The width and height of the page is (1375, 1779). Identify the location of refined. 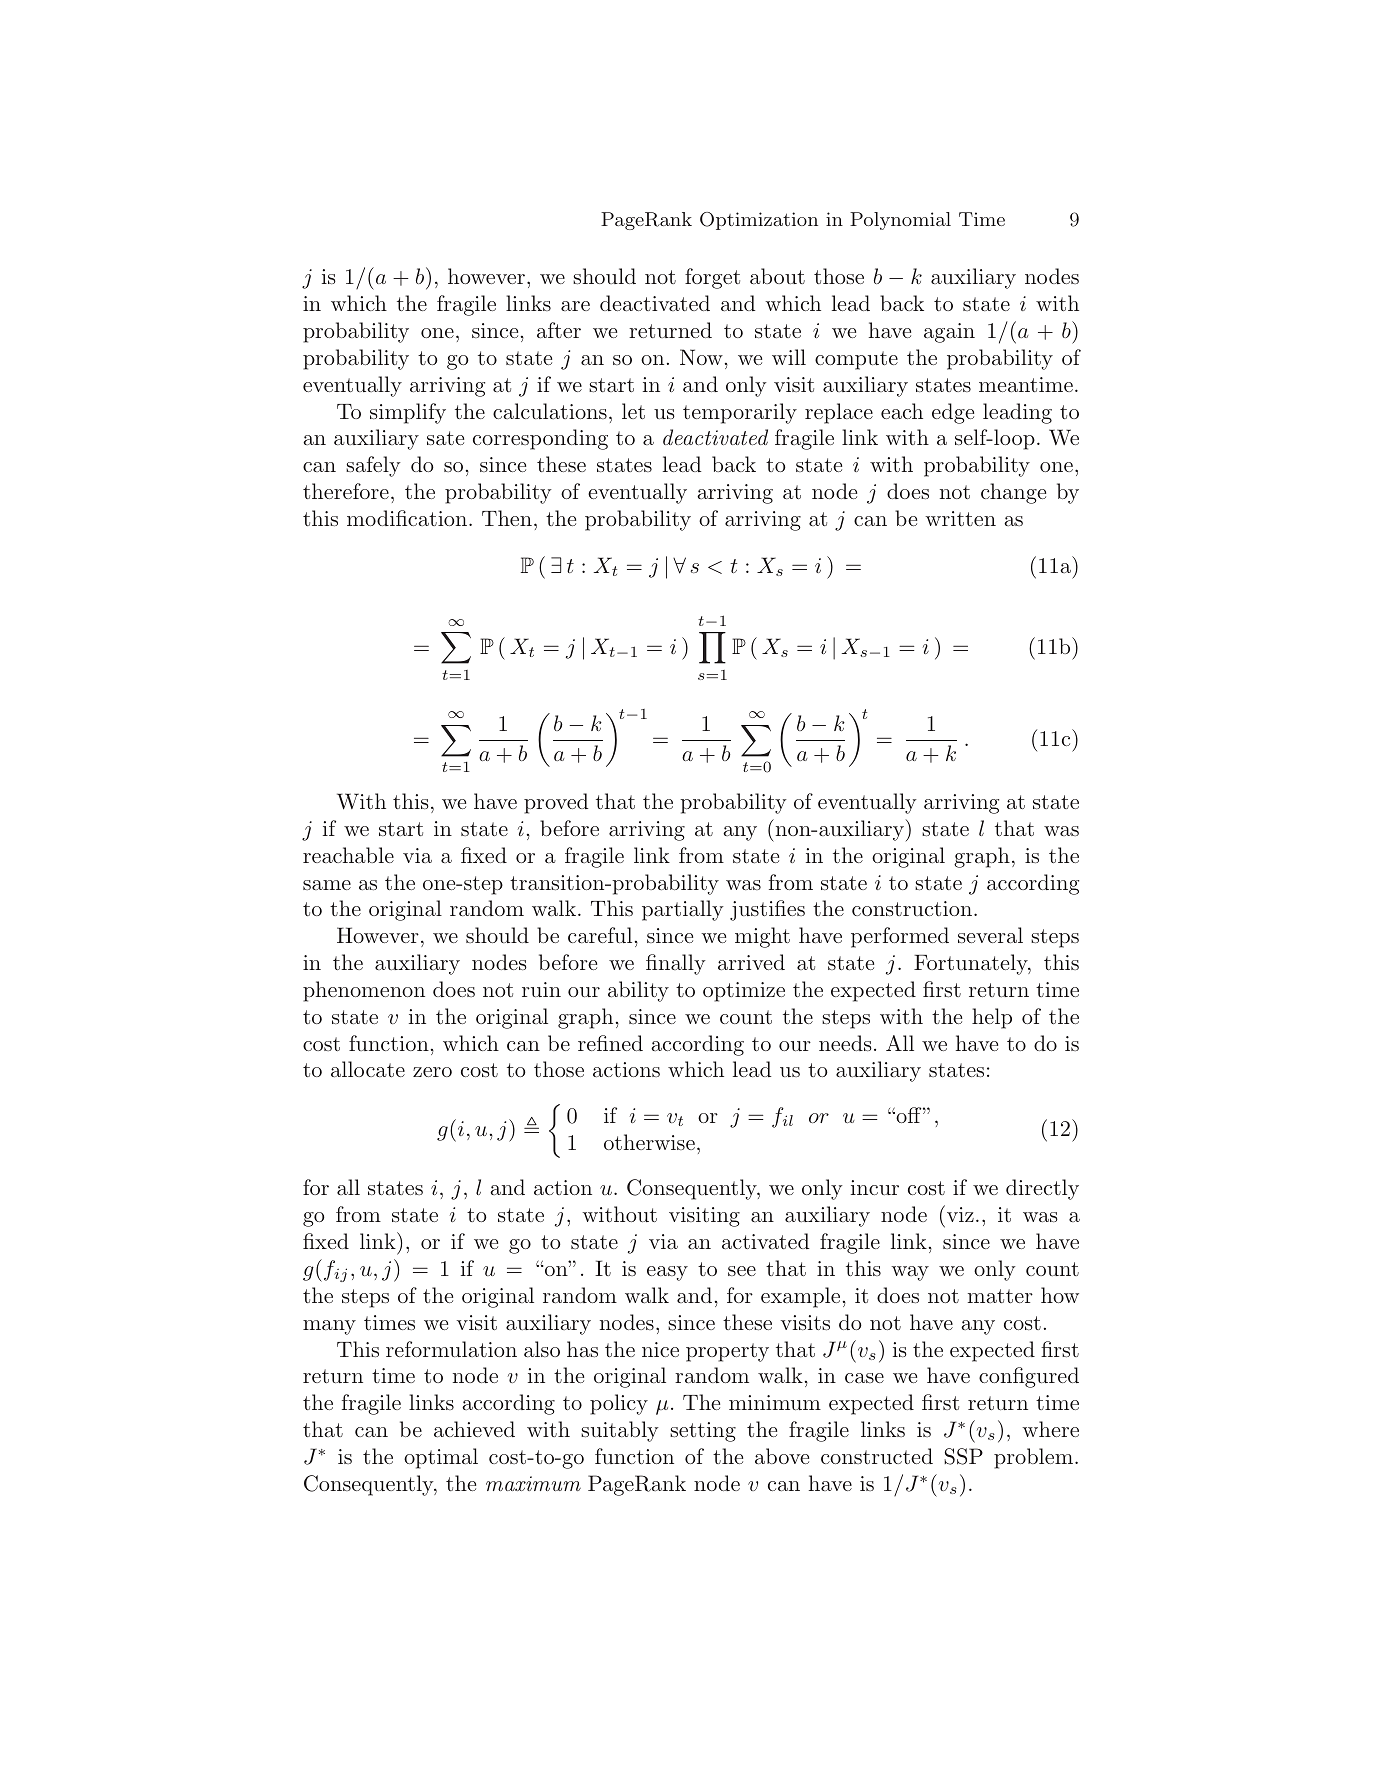
(610, 1043).
